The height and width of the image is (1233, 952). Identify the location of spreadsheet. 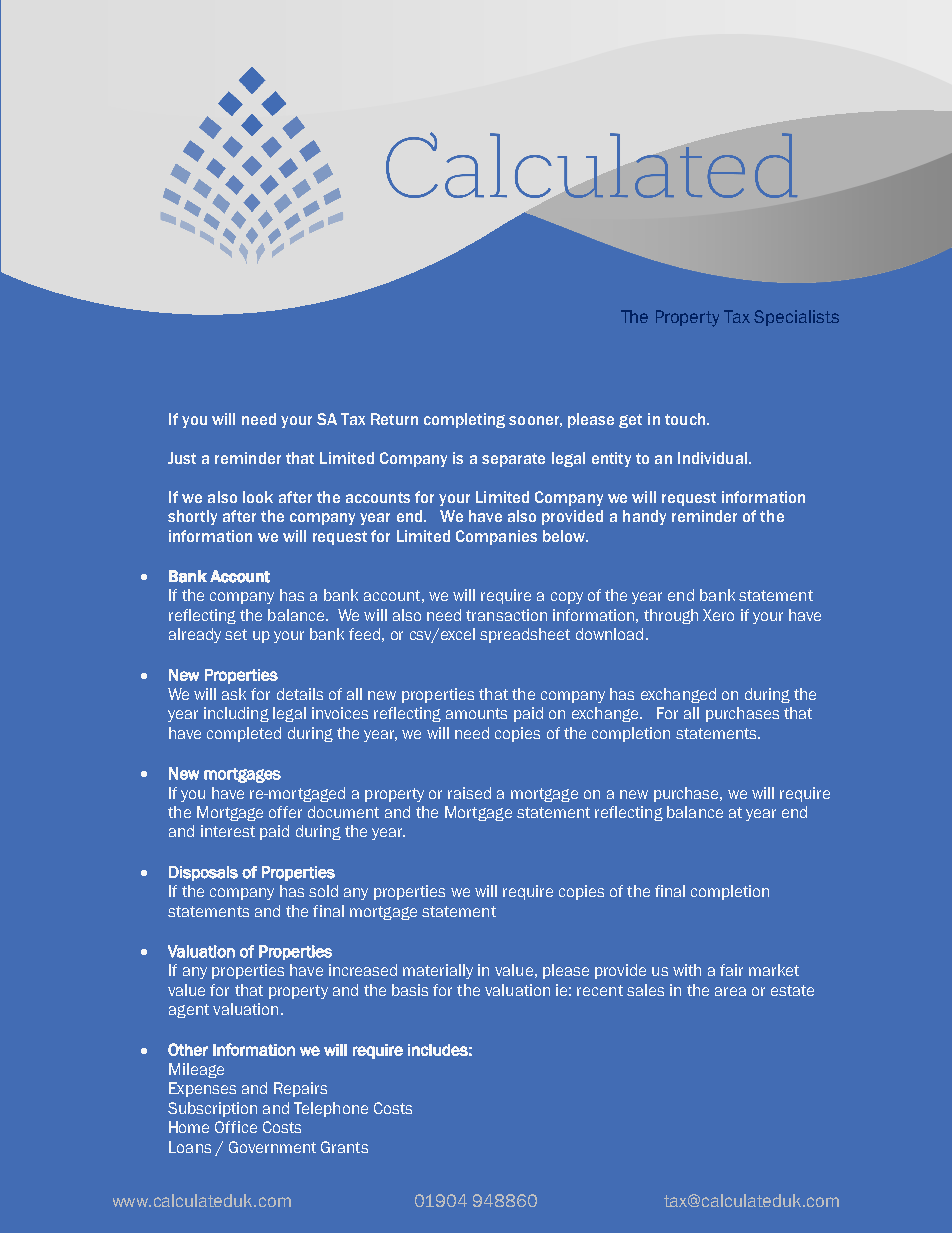
(525, 635).
